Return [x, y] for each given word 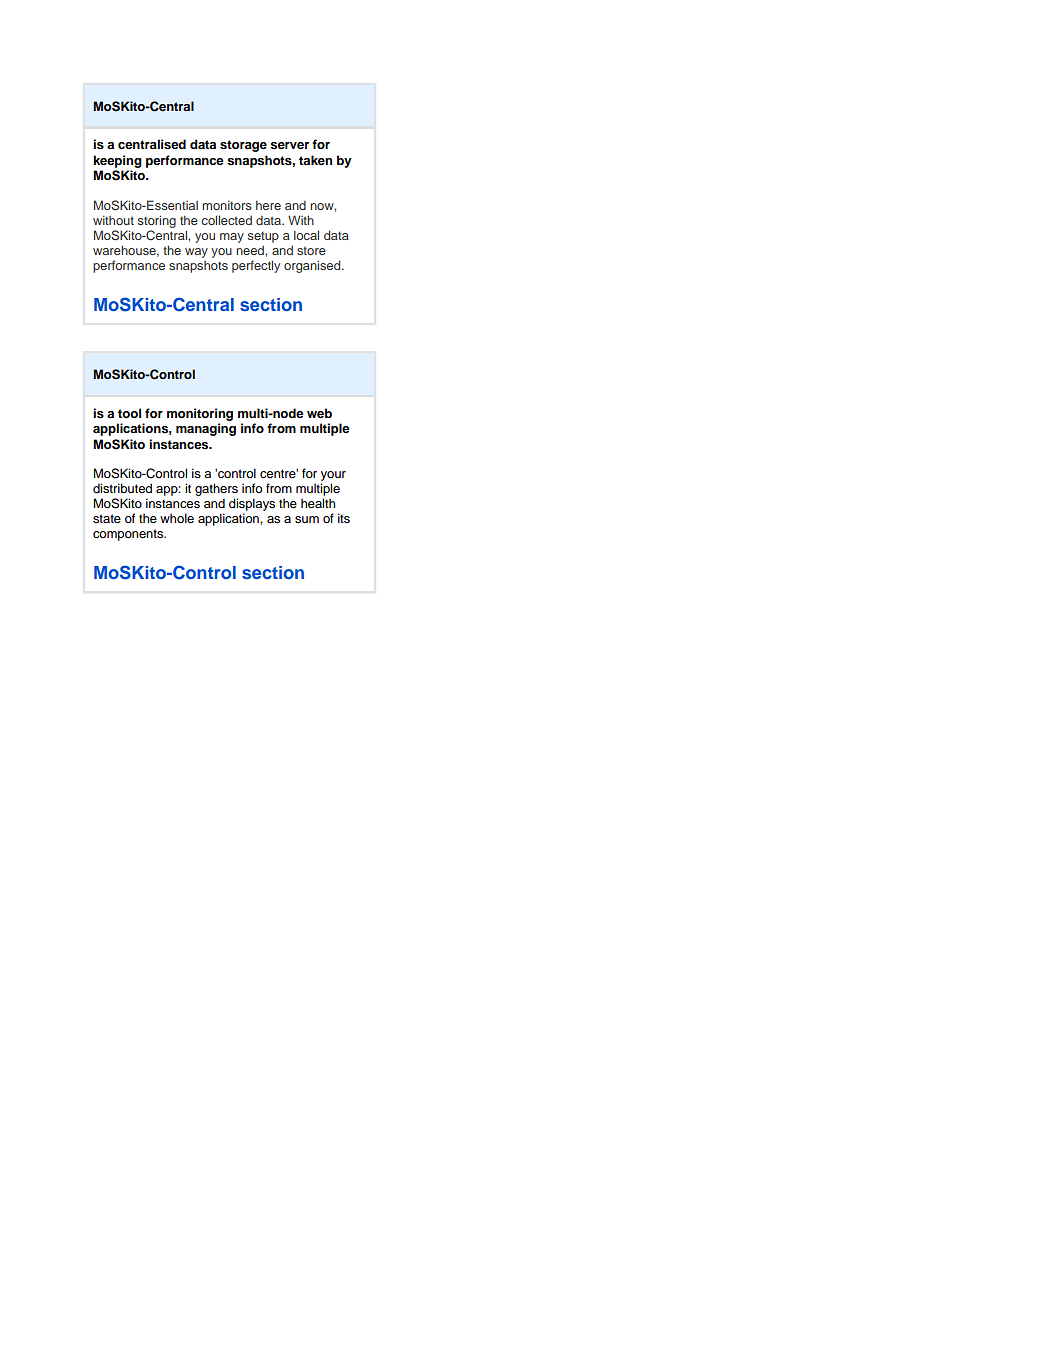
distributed [122, 488]
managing [206, 429]
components [129, 535]
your [333, 476]
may [232, 238]
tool [129, 413]
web [319, 413]
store [311, 250]
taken [315, 160]
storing [157, 221]
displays [252, 504]
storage [243, 146]
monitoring [200, 414]
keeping [117, 161]
